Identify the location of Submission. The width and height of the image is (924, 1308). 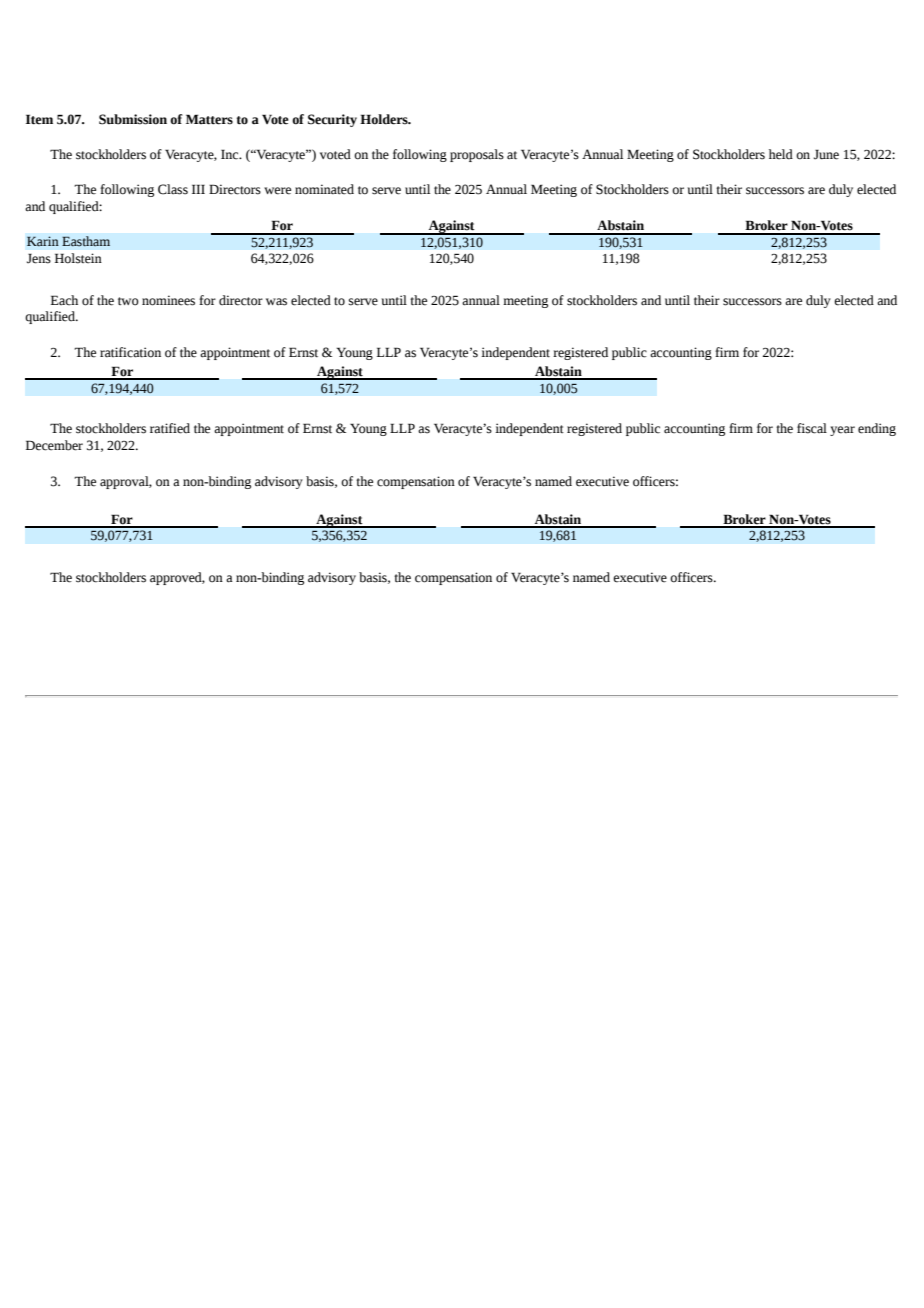
(133, 119).
